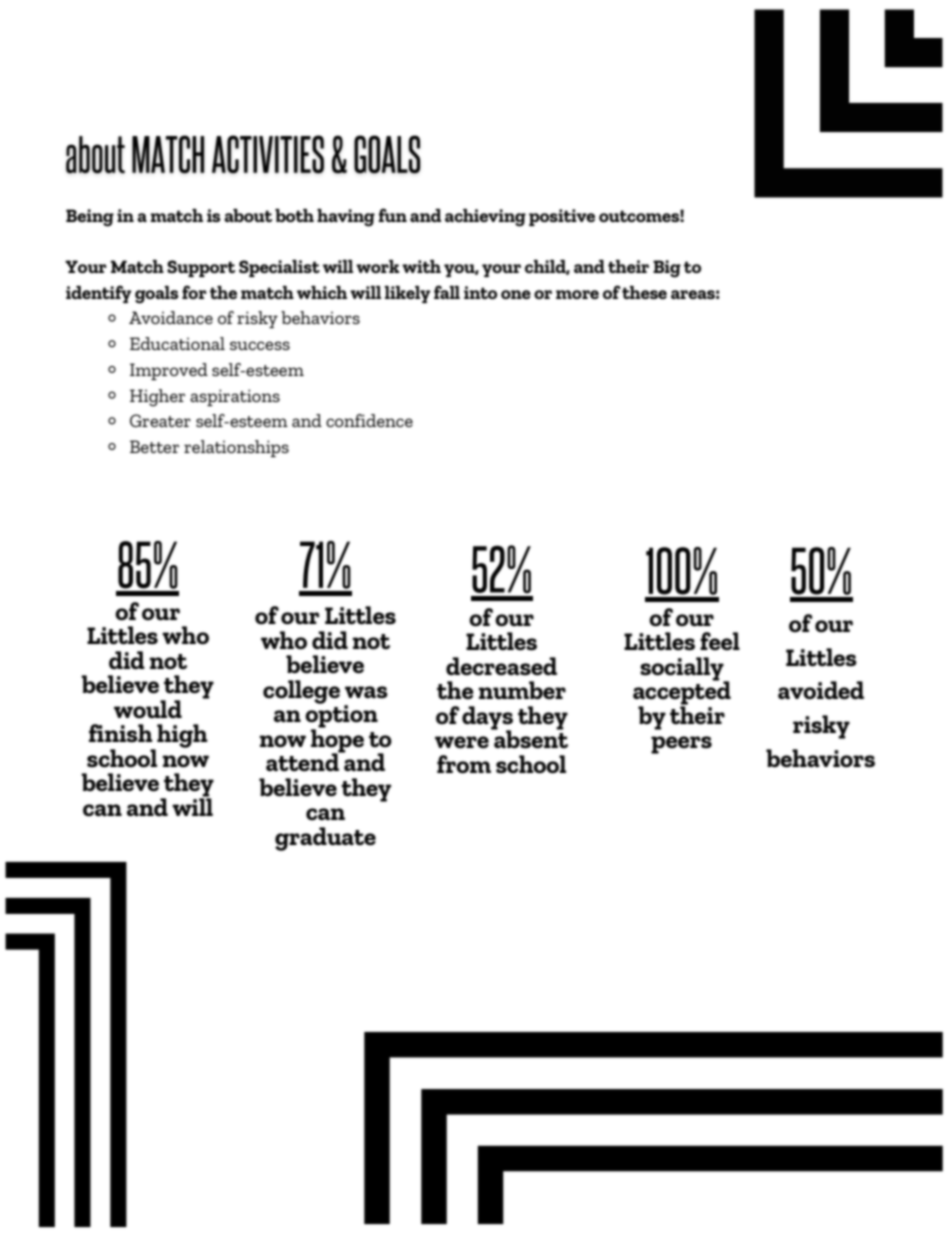 This screenshot has height=1233, width=952. I want to click on from, so click(464, 764).
